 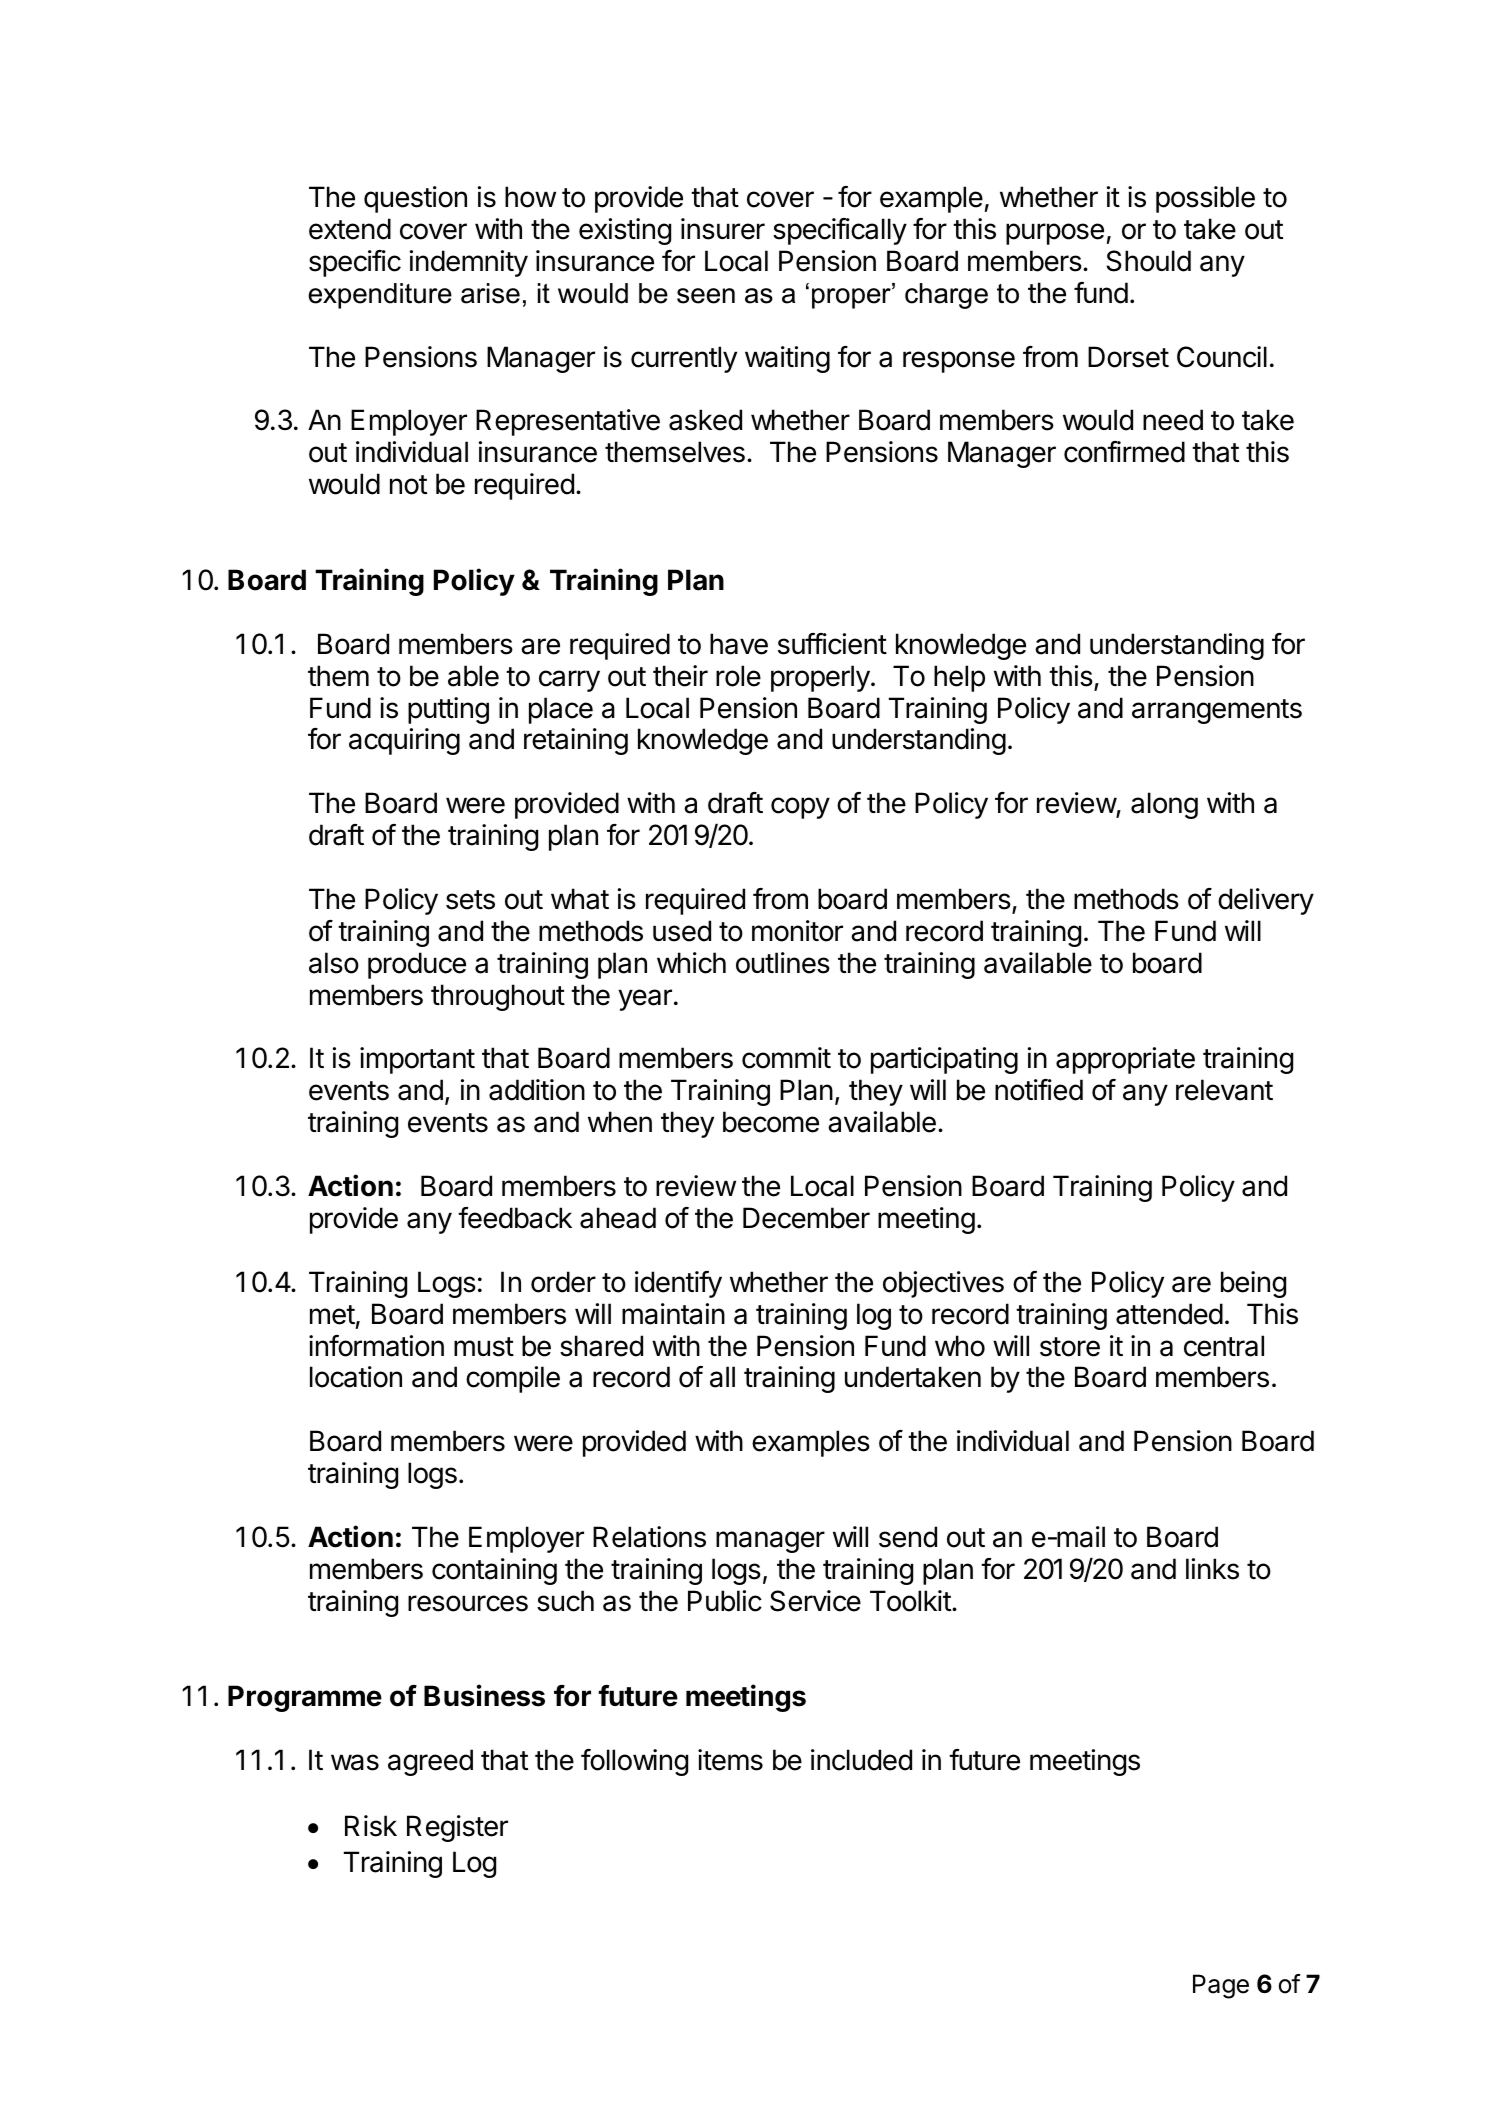 What do you see at coordinates (723, 229) in the document?
I see `insurer` at bounding box center [723, 229].
